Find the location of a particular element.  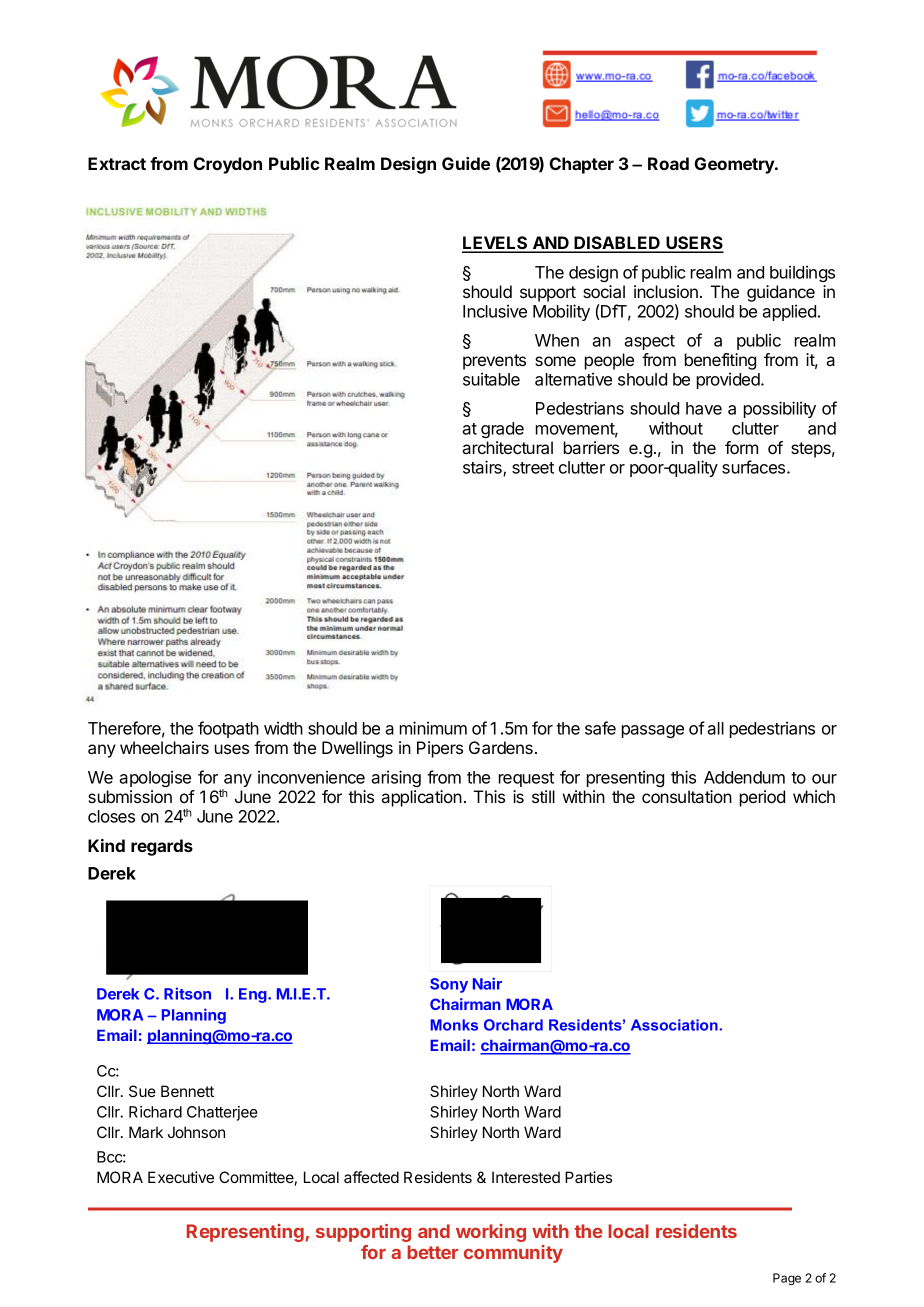

Extract is located at coordinates (117, 163).
